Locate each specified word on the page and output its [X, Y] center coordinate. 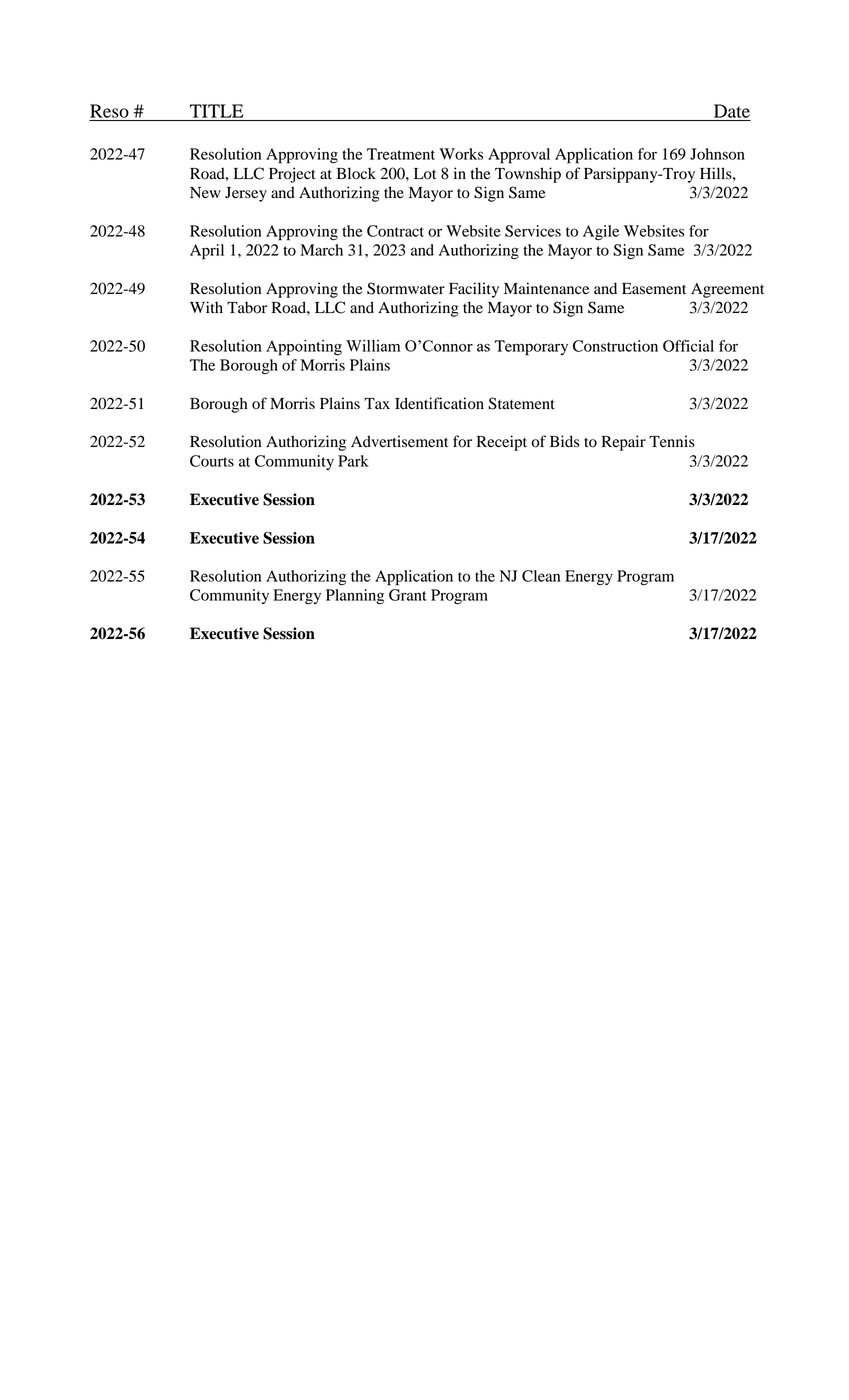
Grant [408, 595]
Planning [355, 597]
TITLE [216, 111]
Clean [541, 576]
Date [732, 111]
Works [461, 154]
